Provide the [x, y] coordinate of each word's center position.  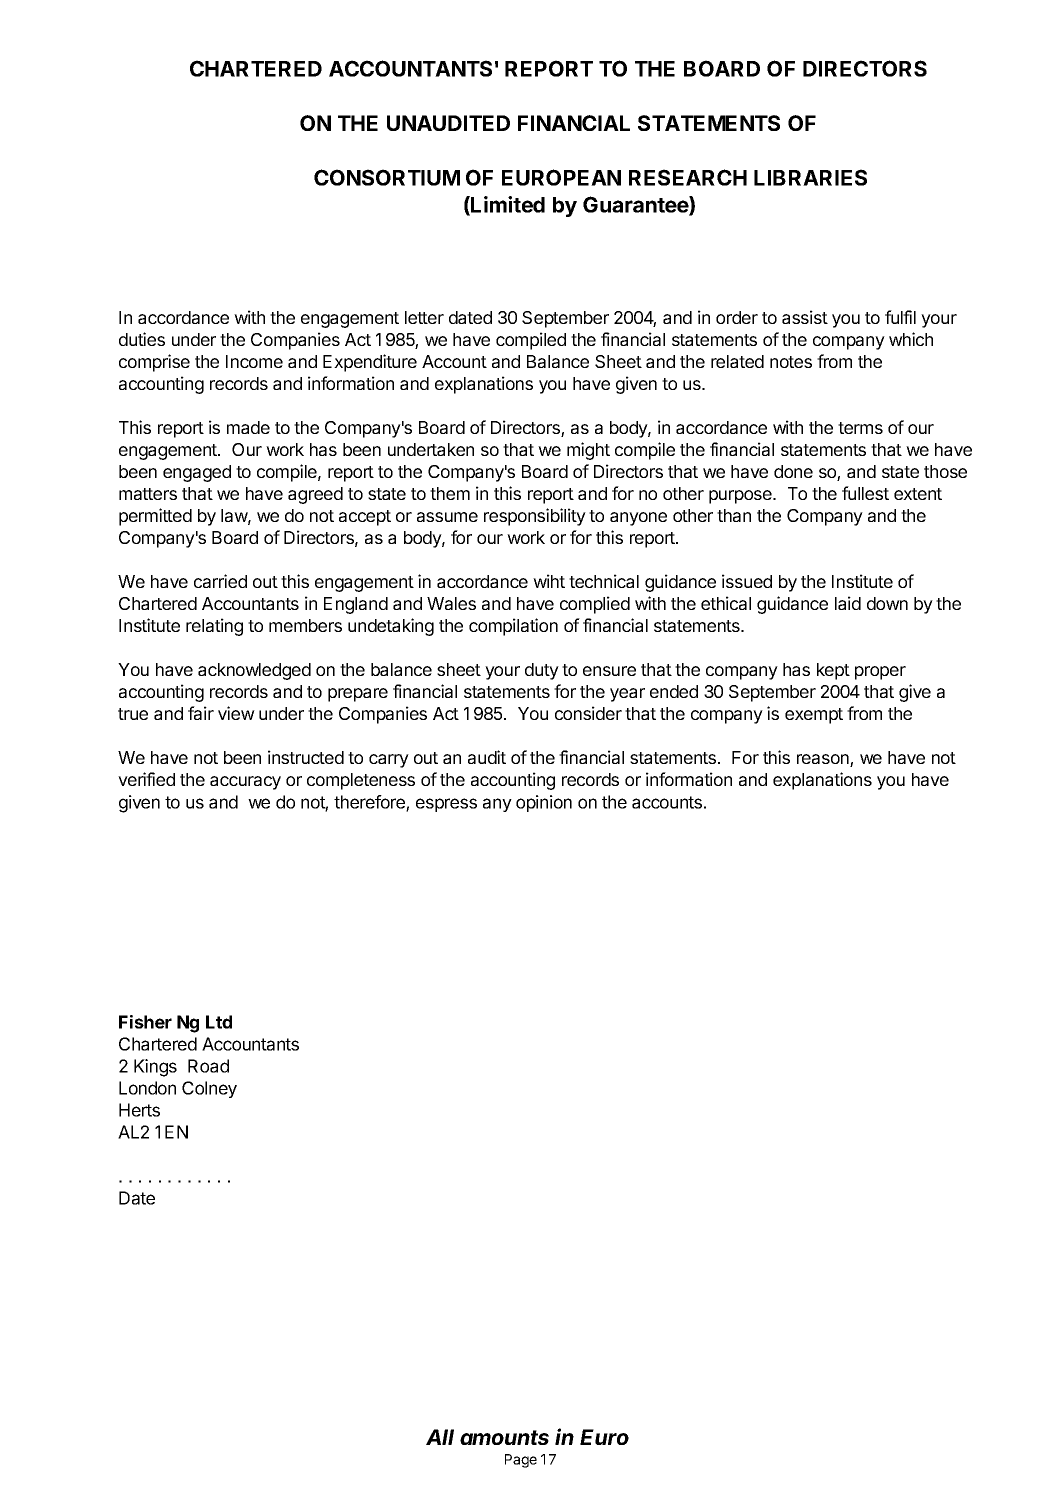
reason [824, 760]
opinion [544, 803]
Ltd [219, 1022]
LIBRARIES [810, 177]
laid [848, 603]
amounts [504, 1437]
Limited [507, 205]
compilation [513, 627]
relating [214, 627]
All [440, 1437]
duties [142, 339]
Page [521, 1461]
